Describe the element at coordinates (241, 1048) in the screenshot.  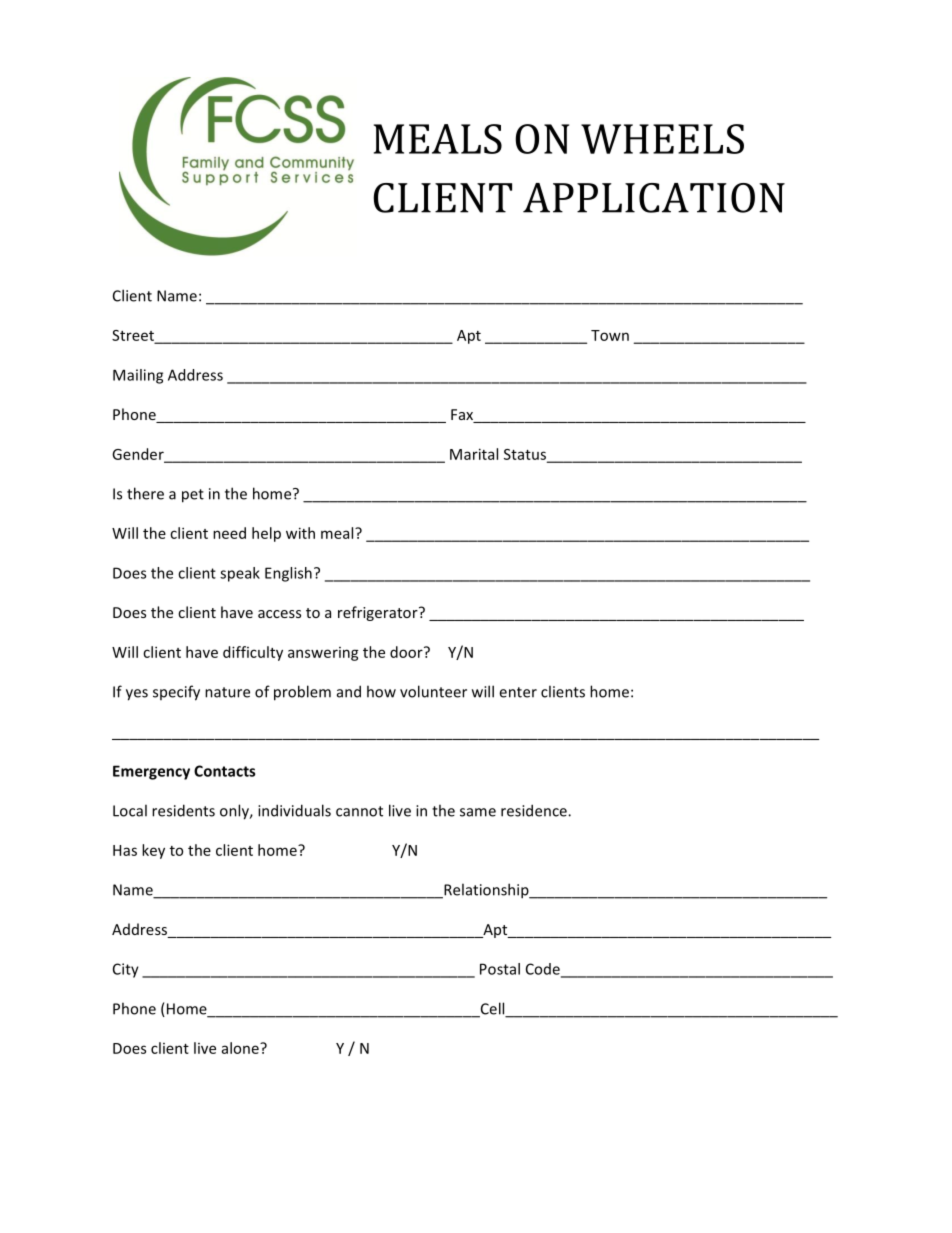
I see `alone` at that location.
